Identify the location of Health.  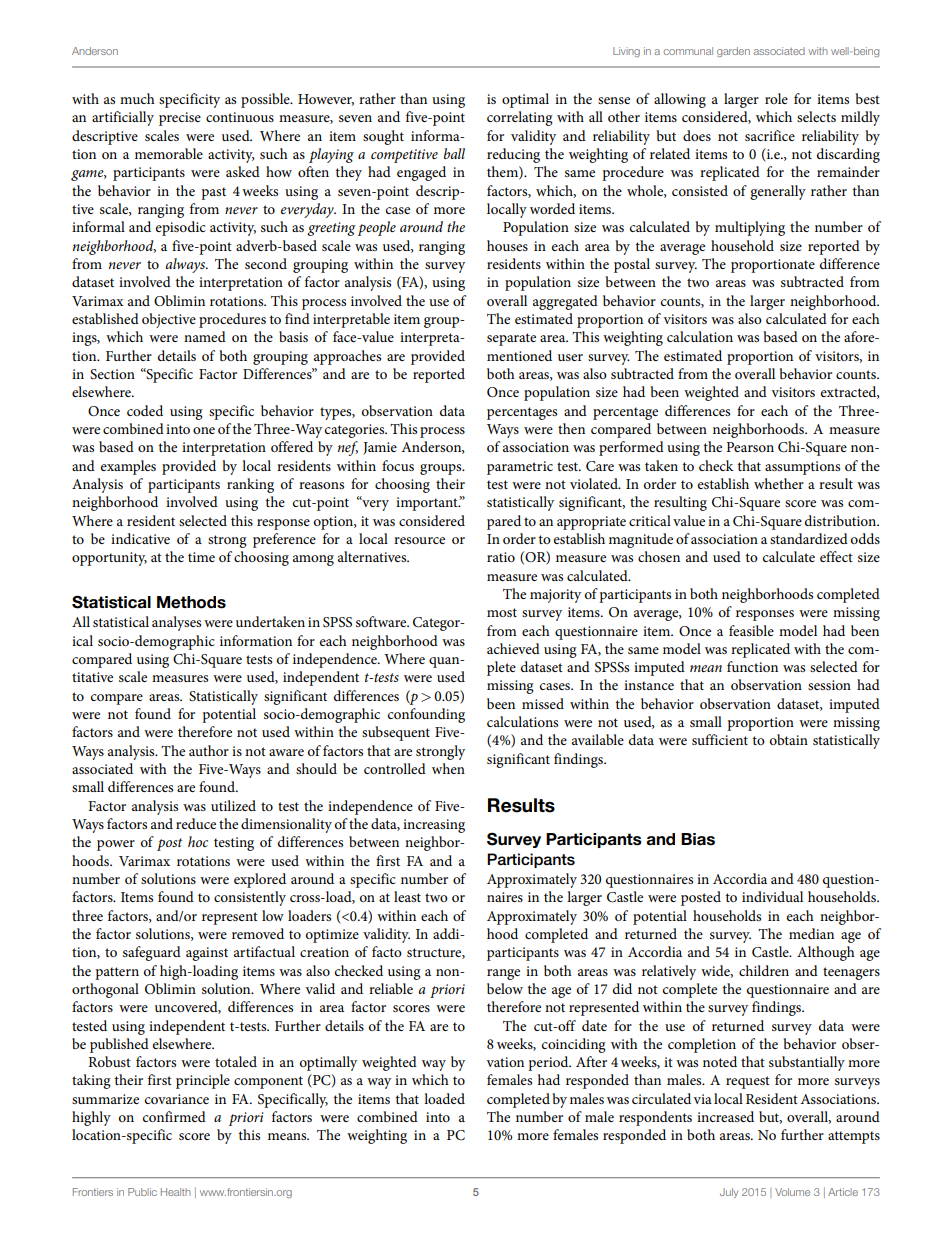
(176, 1192).
